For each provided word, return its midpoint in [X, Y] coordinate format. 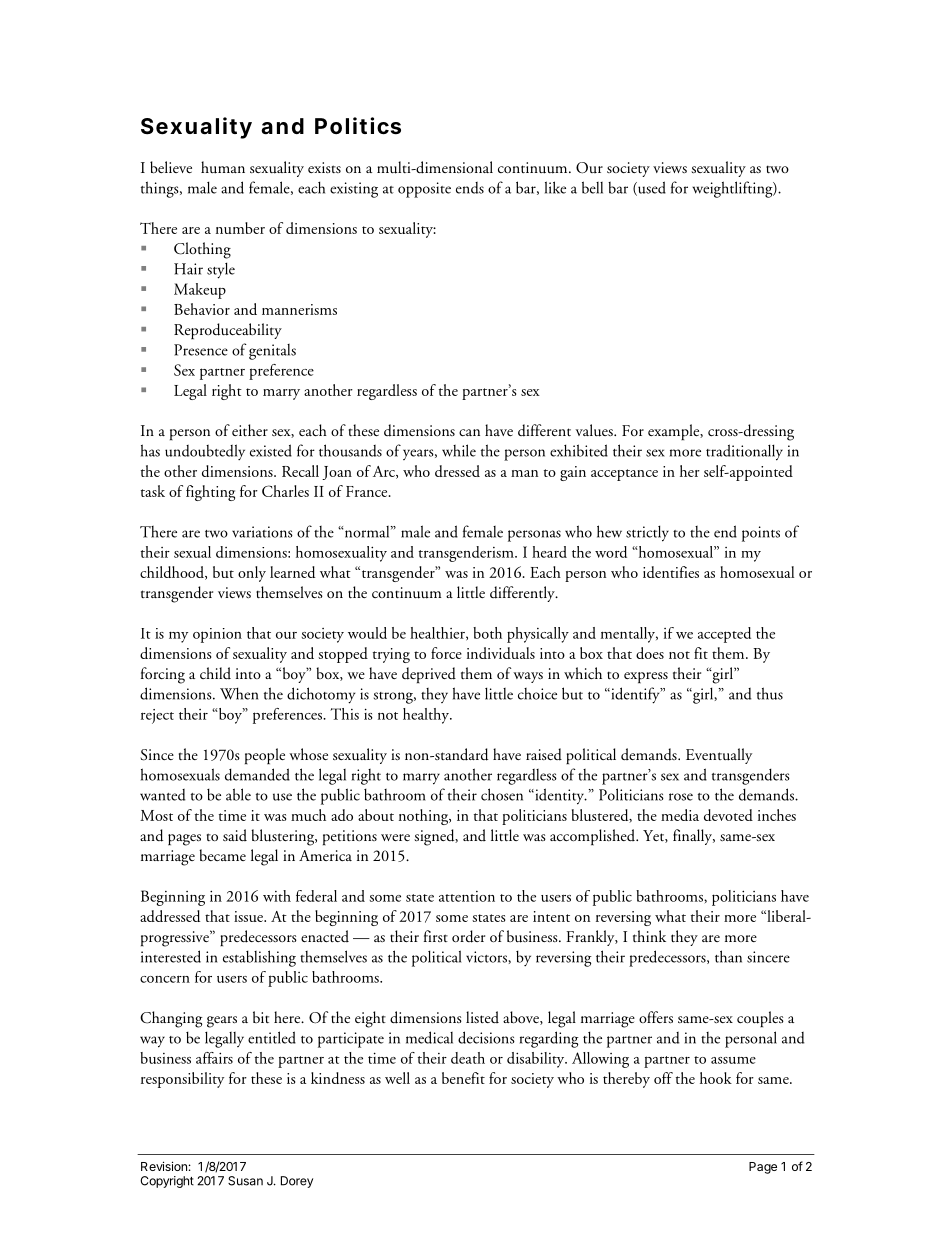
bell [592, 187]
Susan [245, 1181]
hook [716, 1078]
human [223, 167]
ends [470, 188]
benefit [463, 1078]
